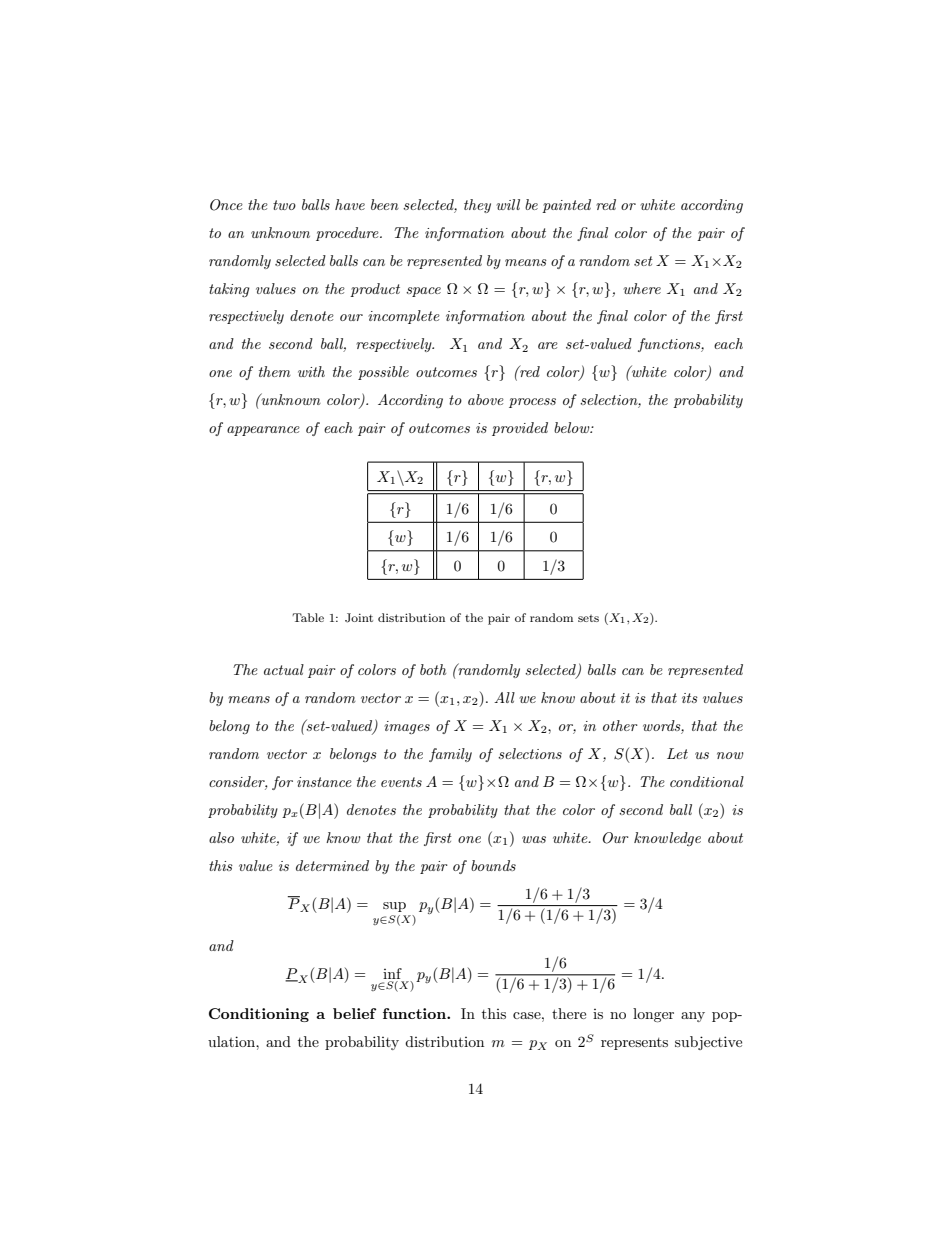 This page has height=1233, width=952. Describe the element at coordinates (433, 669) in the page. I see `both` at that location.
